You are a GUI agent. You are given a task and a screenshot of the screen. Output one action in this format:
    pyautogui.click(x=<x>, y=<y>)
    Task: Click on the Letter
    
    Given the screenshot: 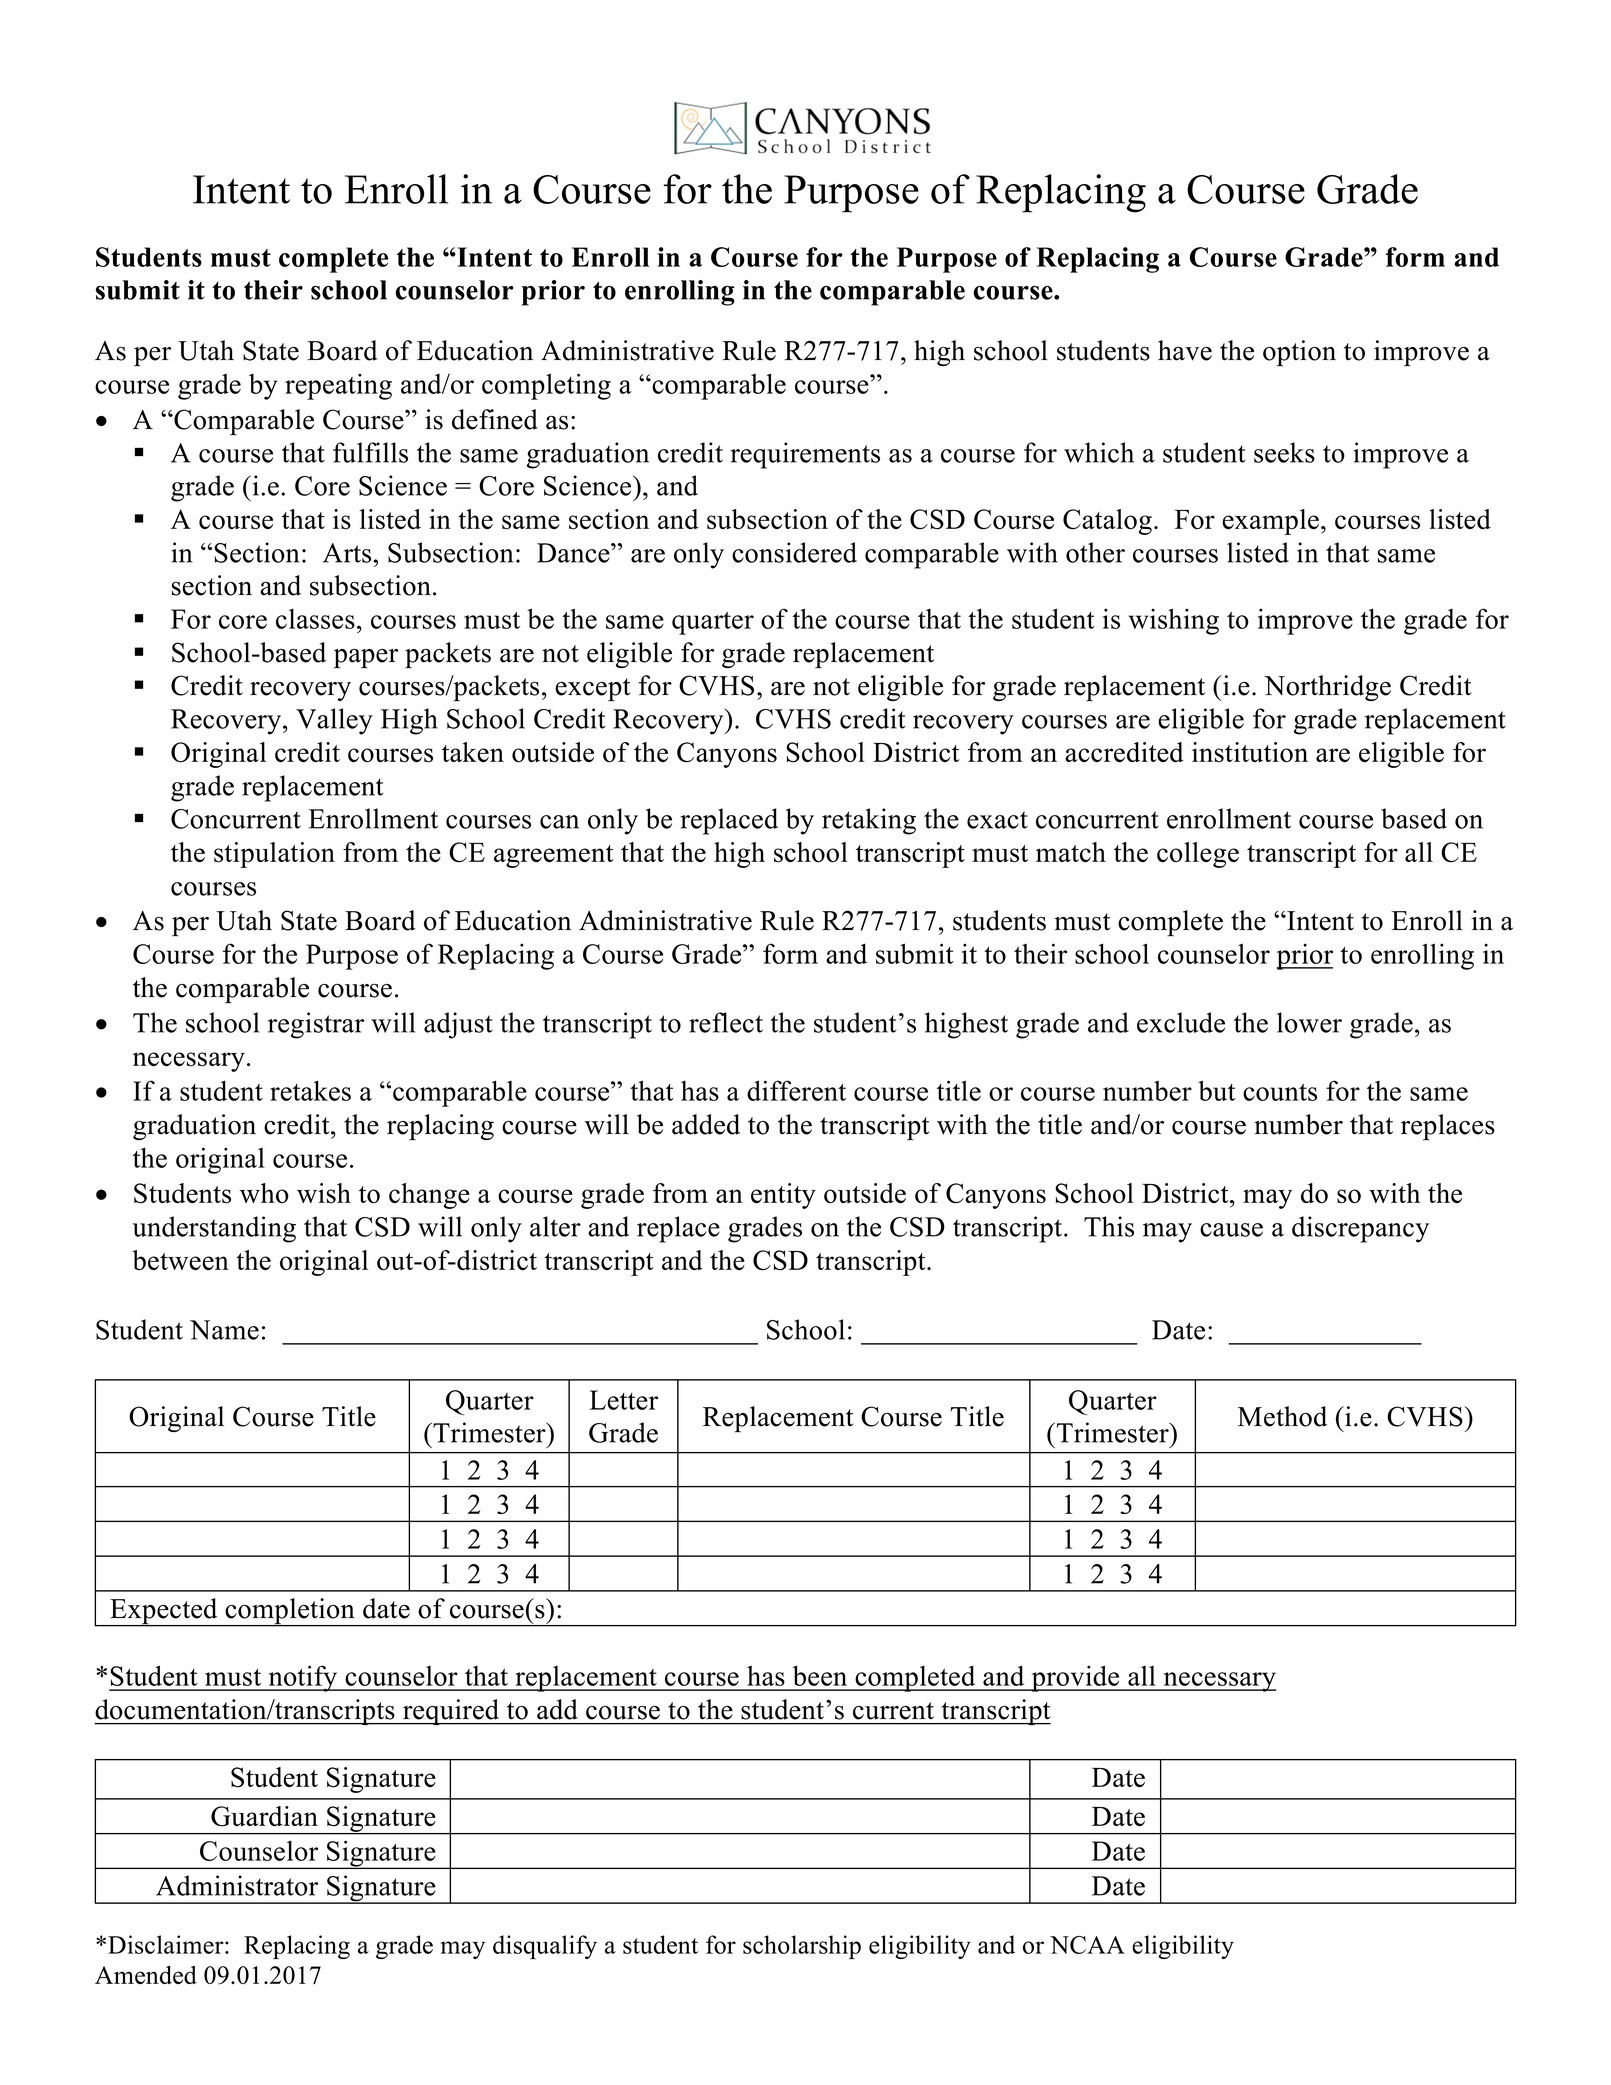 What is the action you would take?
    pyautogui.click(x=624, y=1400)
